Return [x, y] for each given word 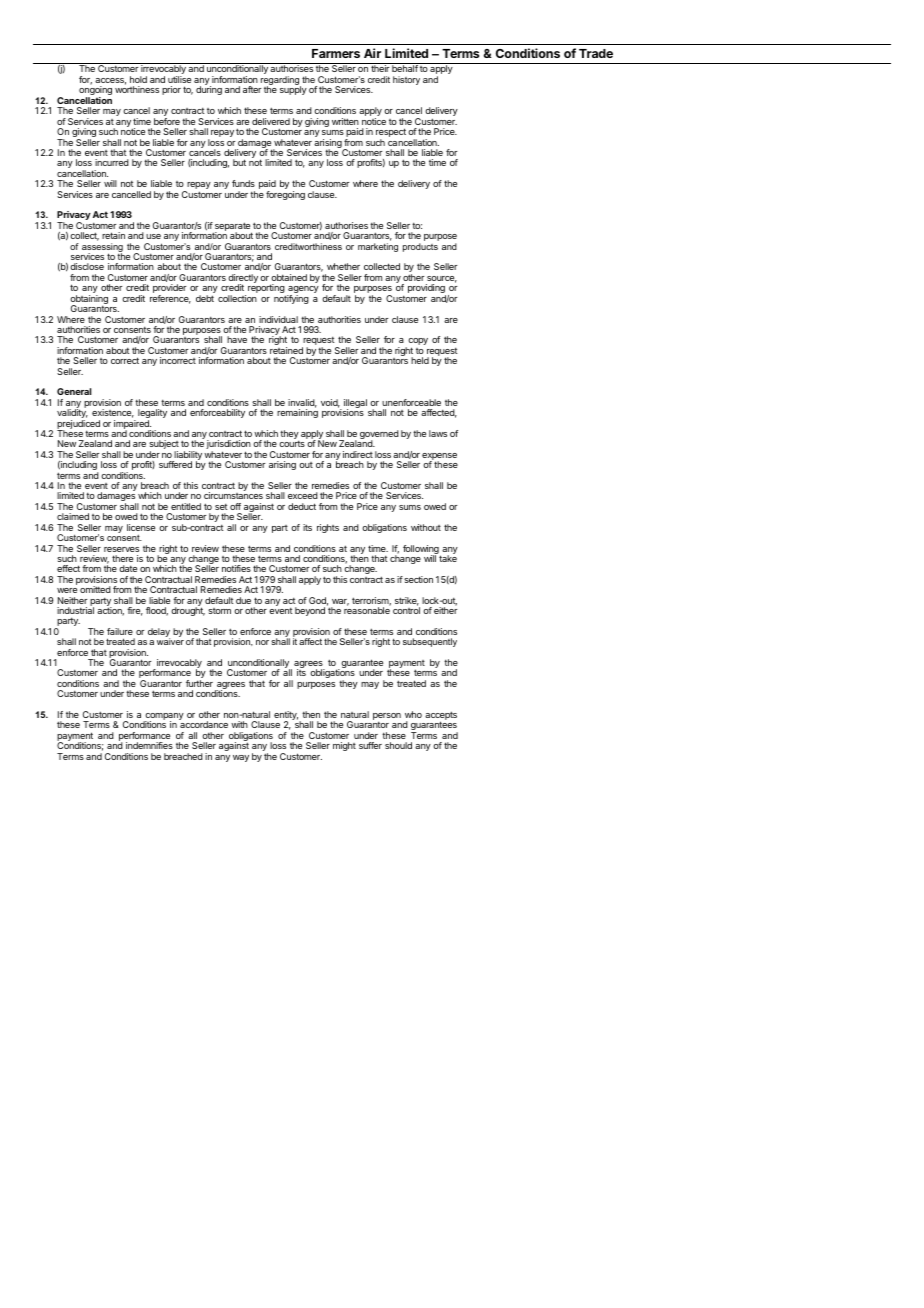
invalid [302, 403]
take [447, 557]
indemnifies [149, 745]
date [128, 568]
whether [343, 266]
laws [438, 433]
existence [113, 413]
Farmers [336, 53]
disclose [87, 266]
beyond [310, 611]
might [344, 746]
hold [138, 79]
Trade [596, 53]
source [442, 279]
